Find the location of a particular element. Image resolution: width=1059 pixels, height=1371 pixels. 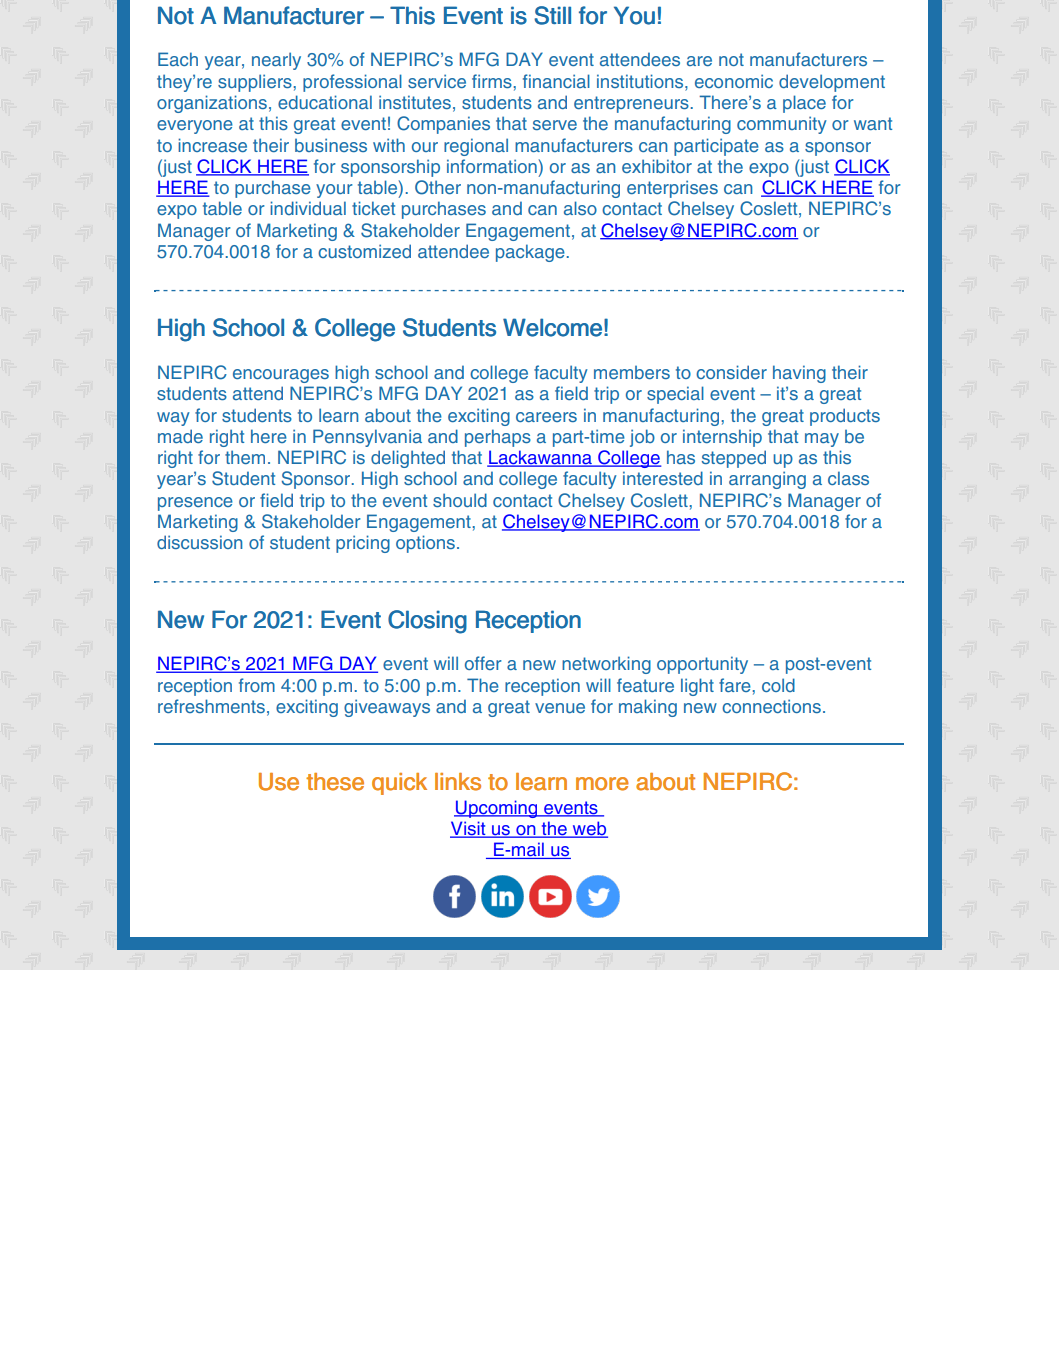

options is located at coordinates (425, 544).
